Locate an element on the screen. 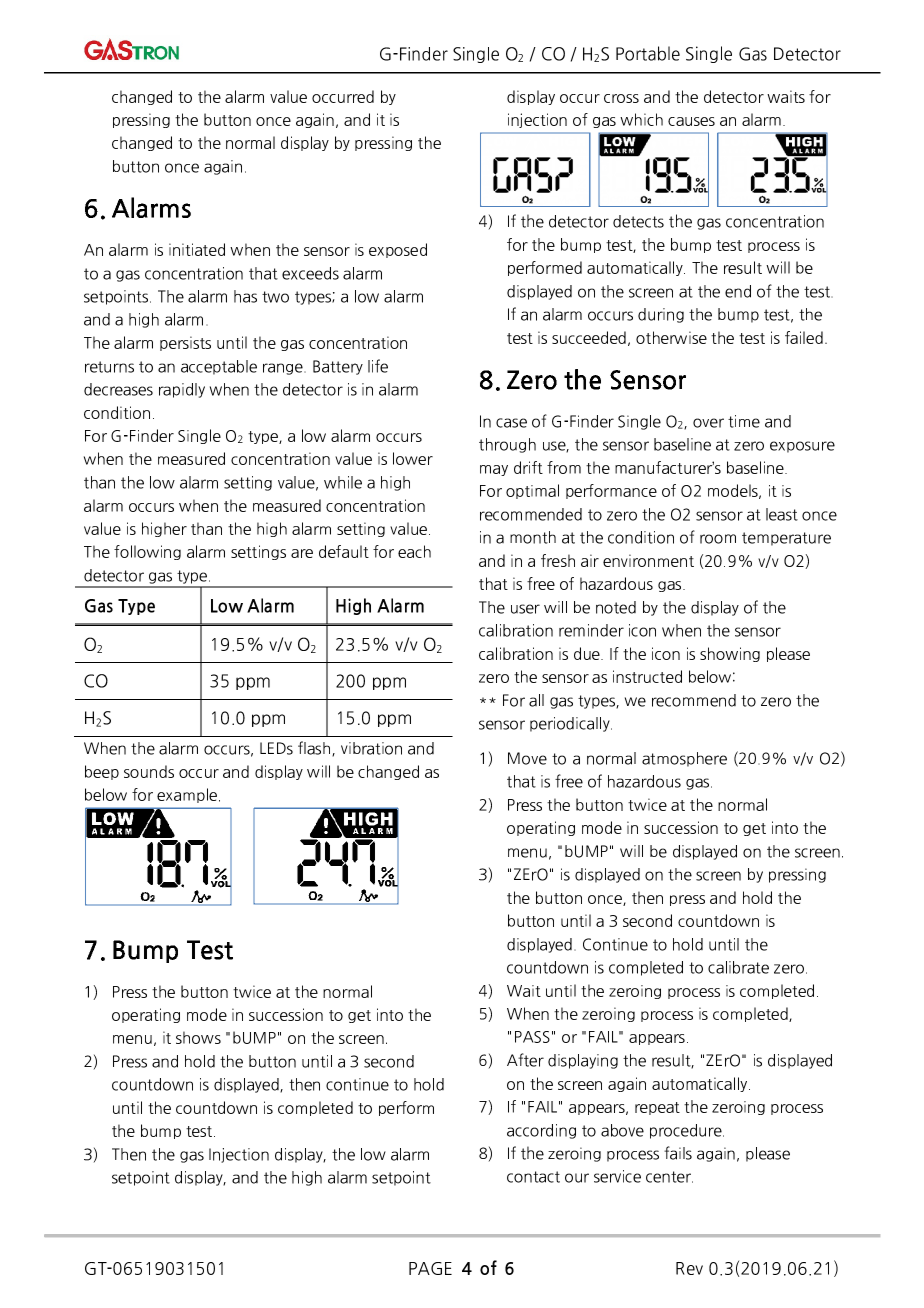 The image size is (924, 1308). user is located at coordinates (525, 609).
